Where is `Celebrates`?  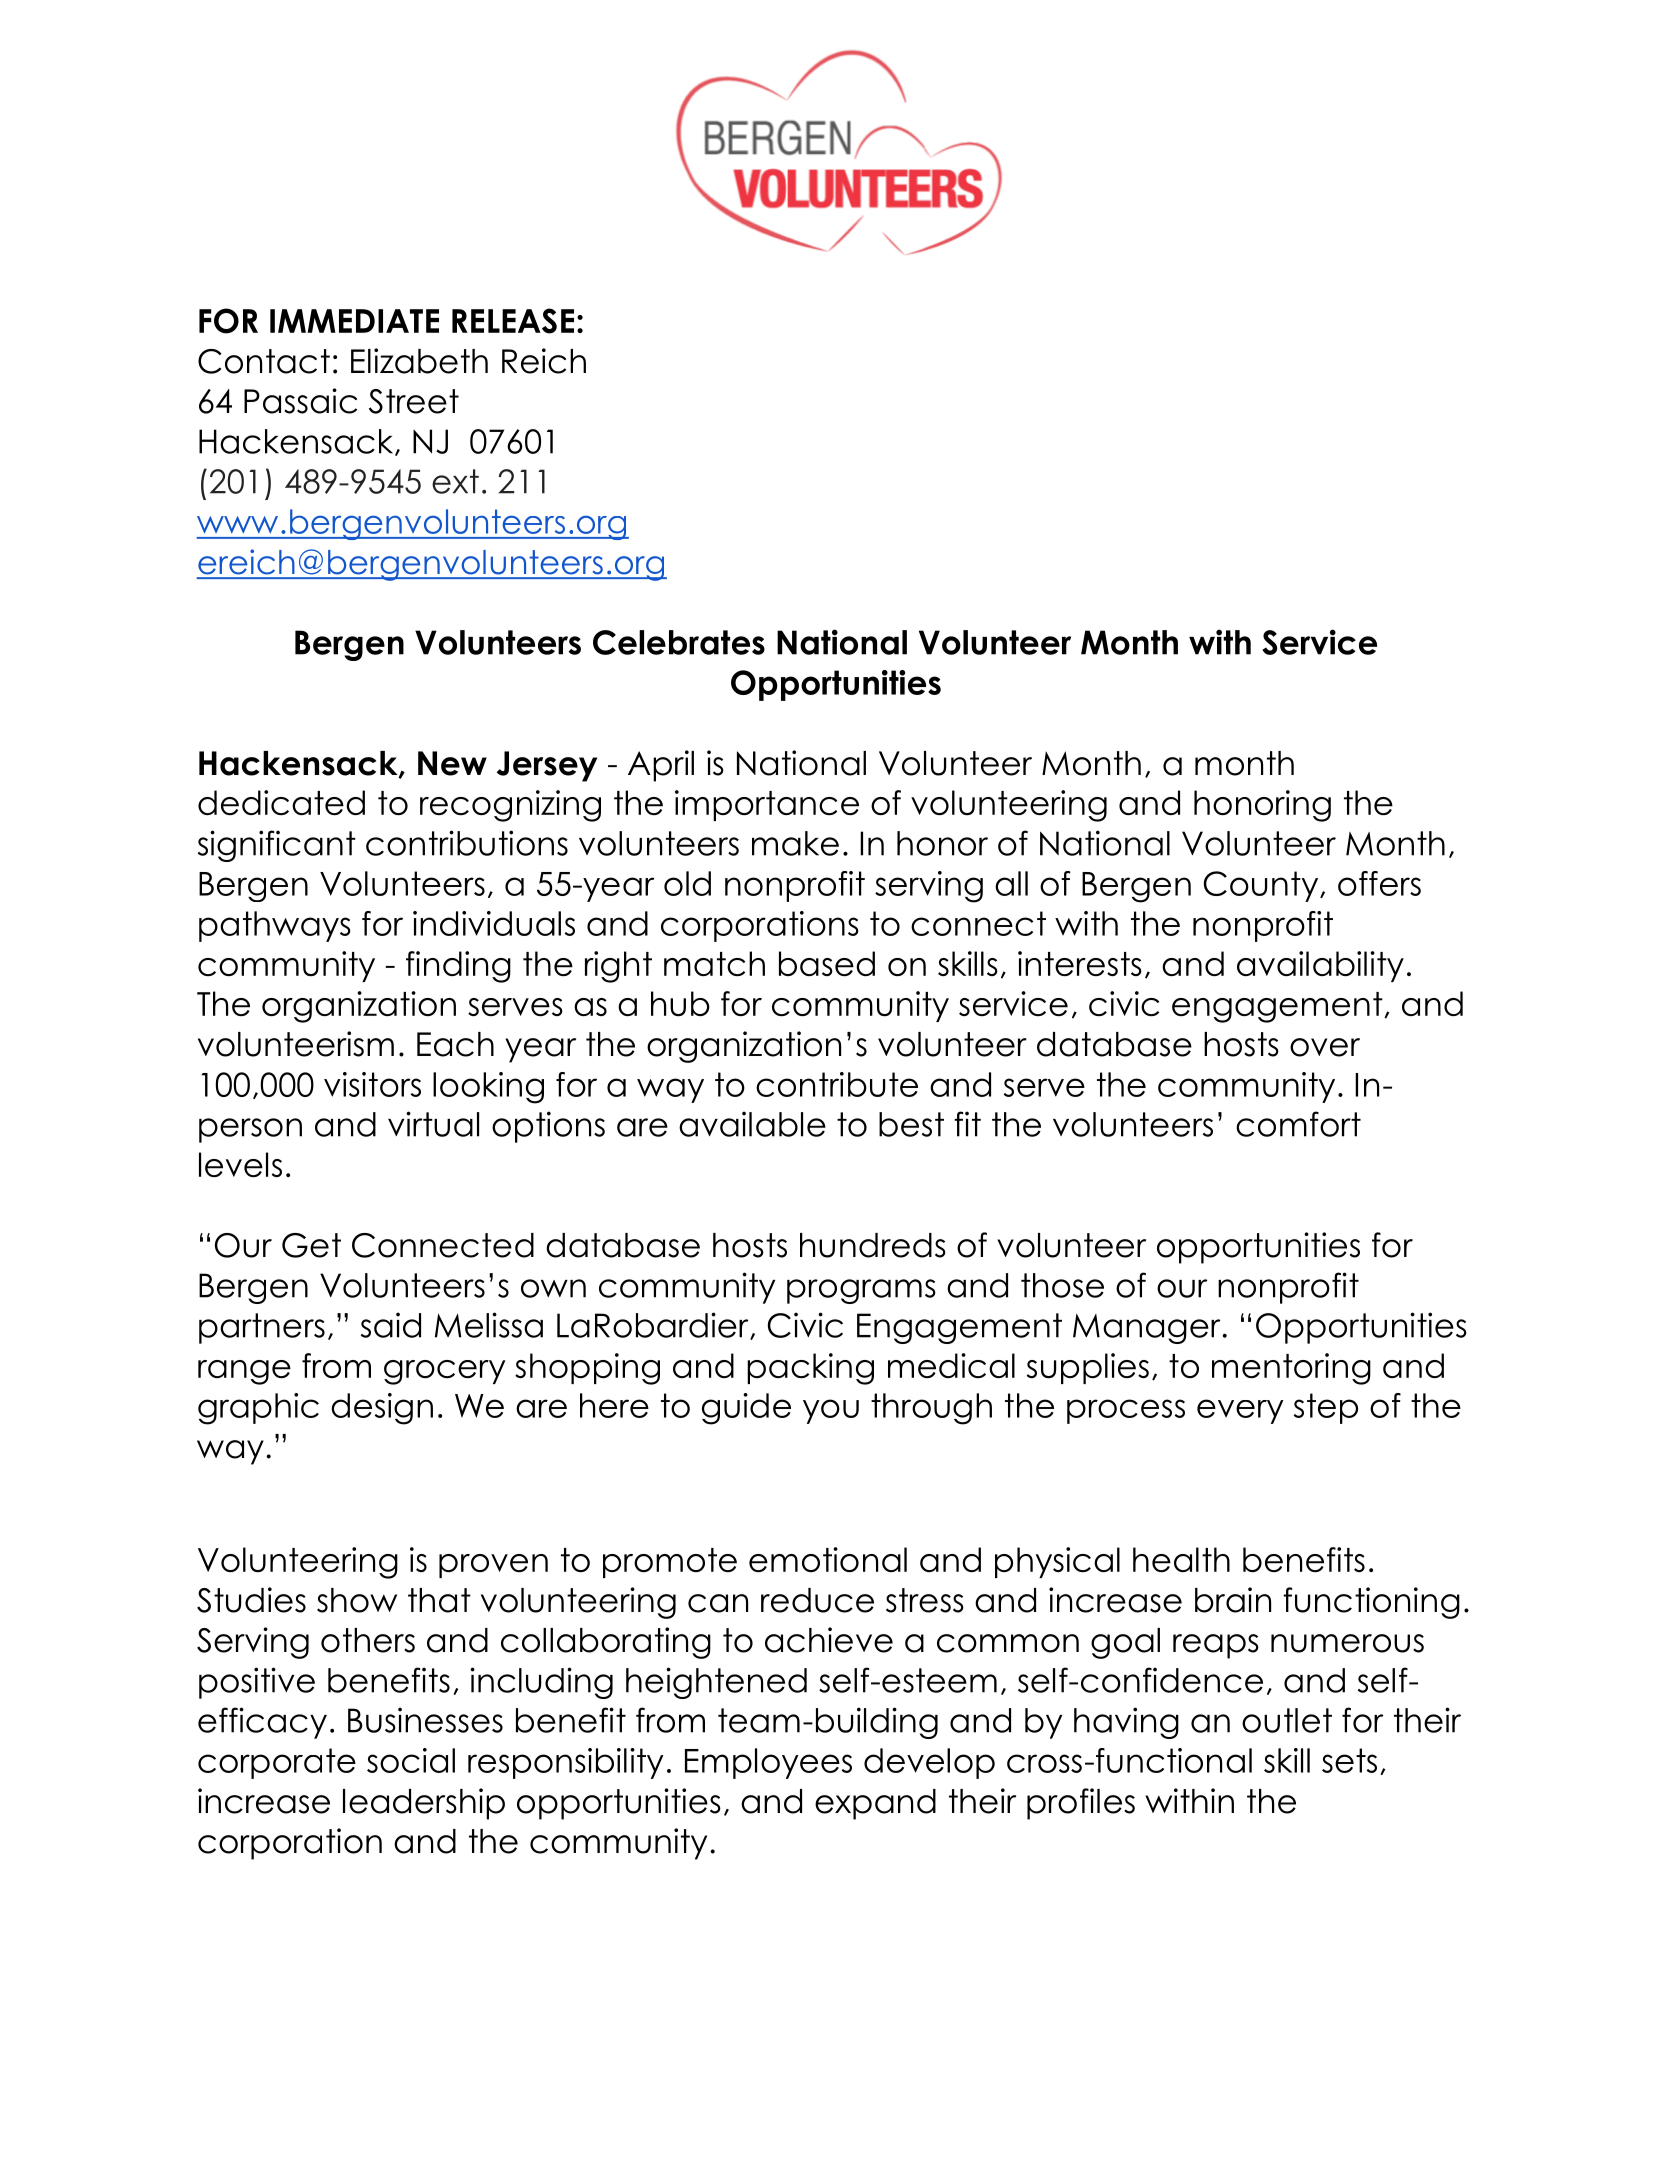
Celebrates is located at coordinates (679, 642).
